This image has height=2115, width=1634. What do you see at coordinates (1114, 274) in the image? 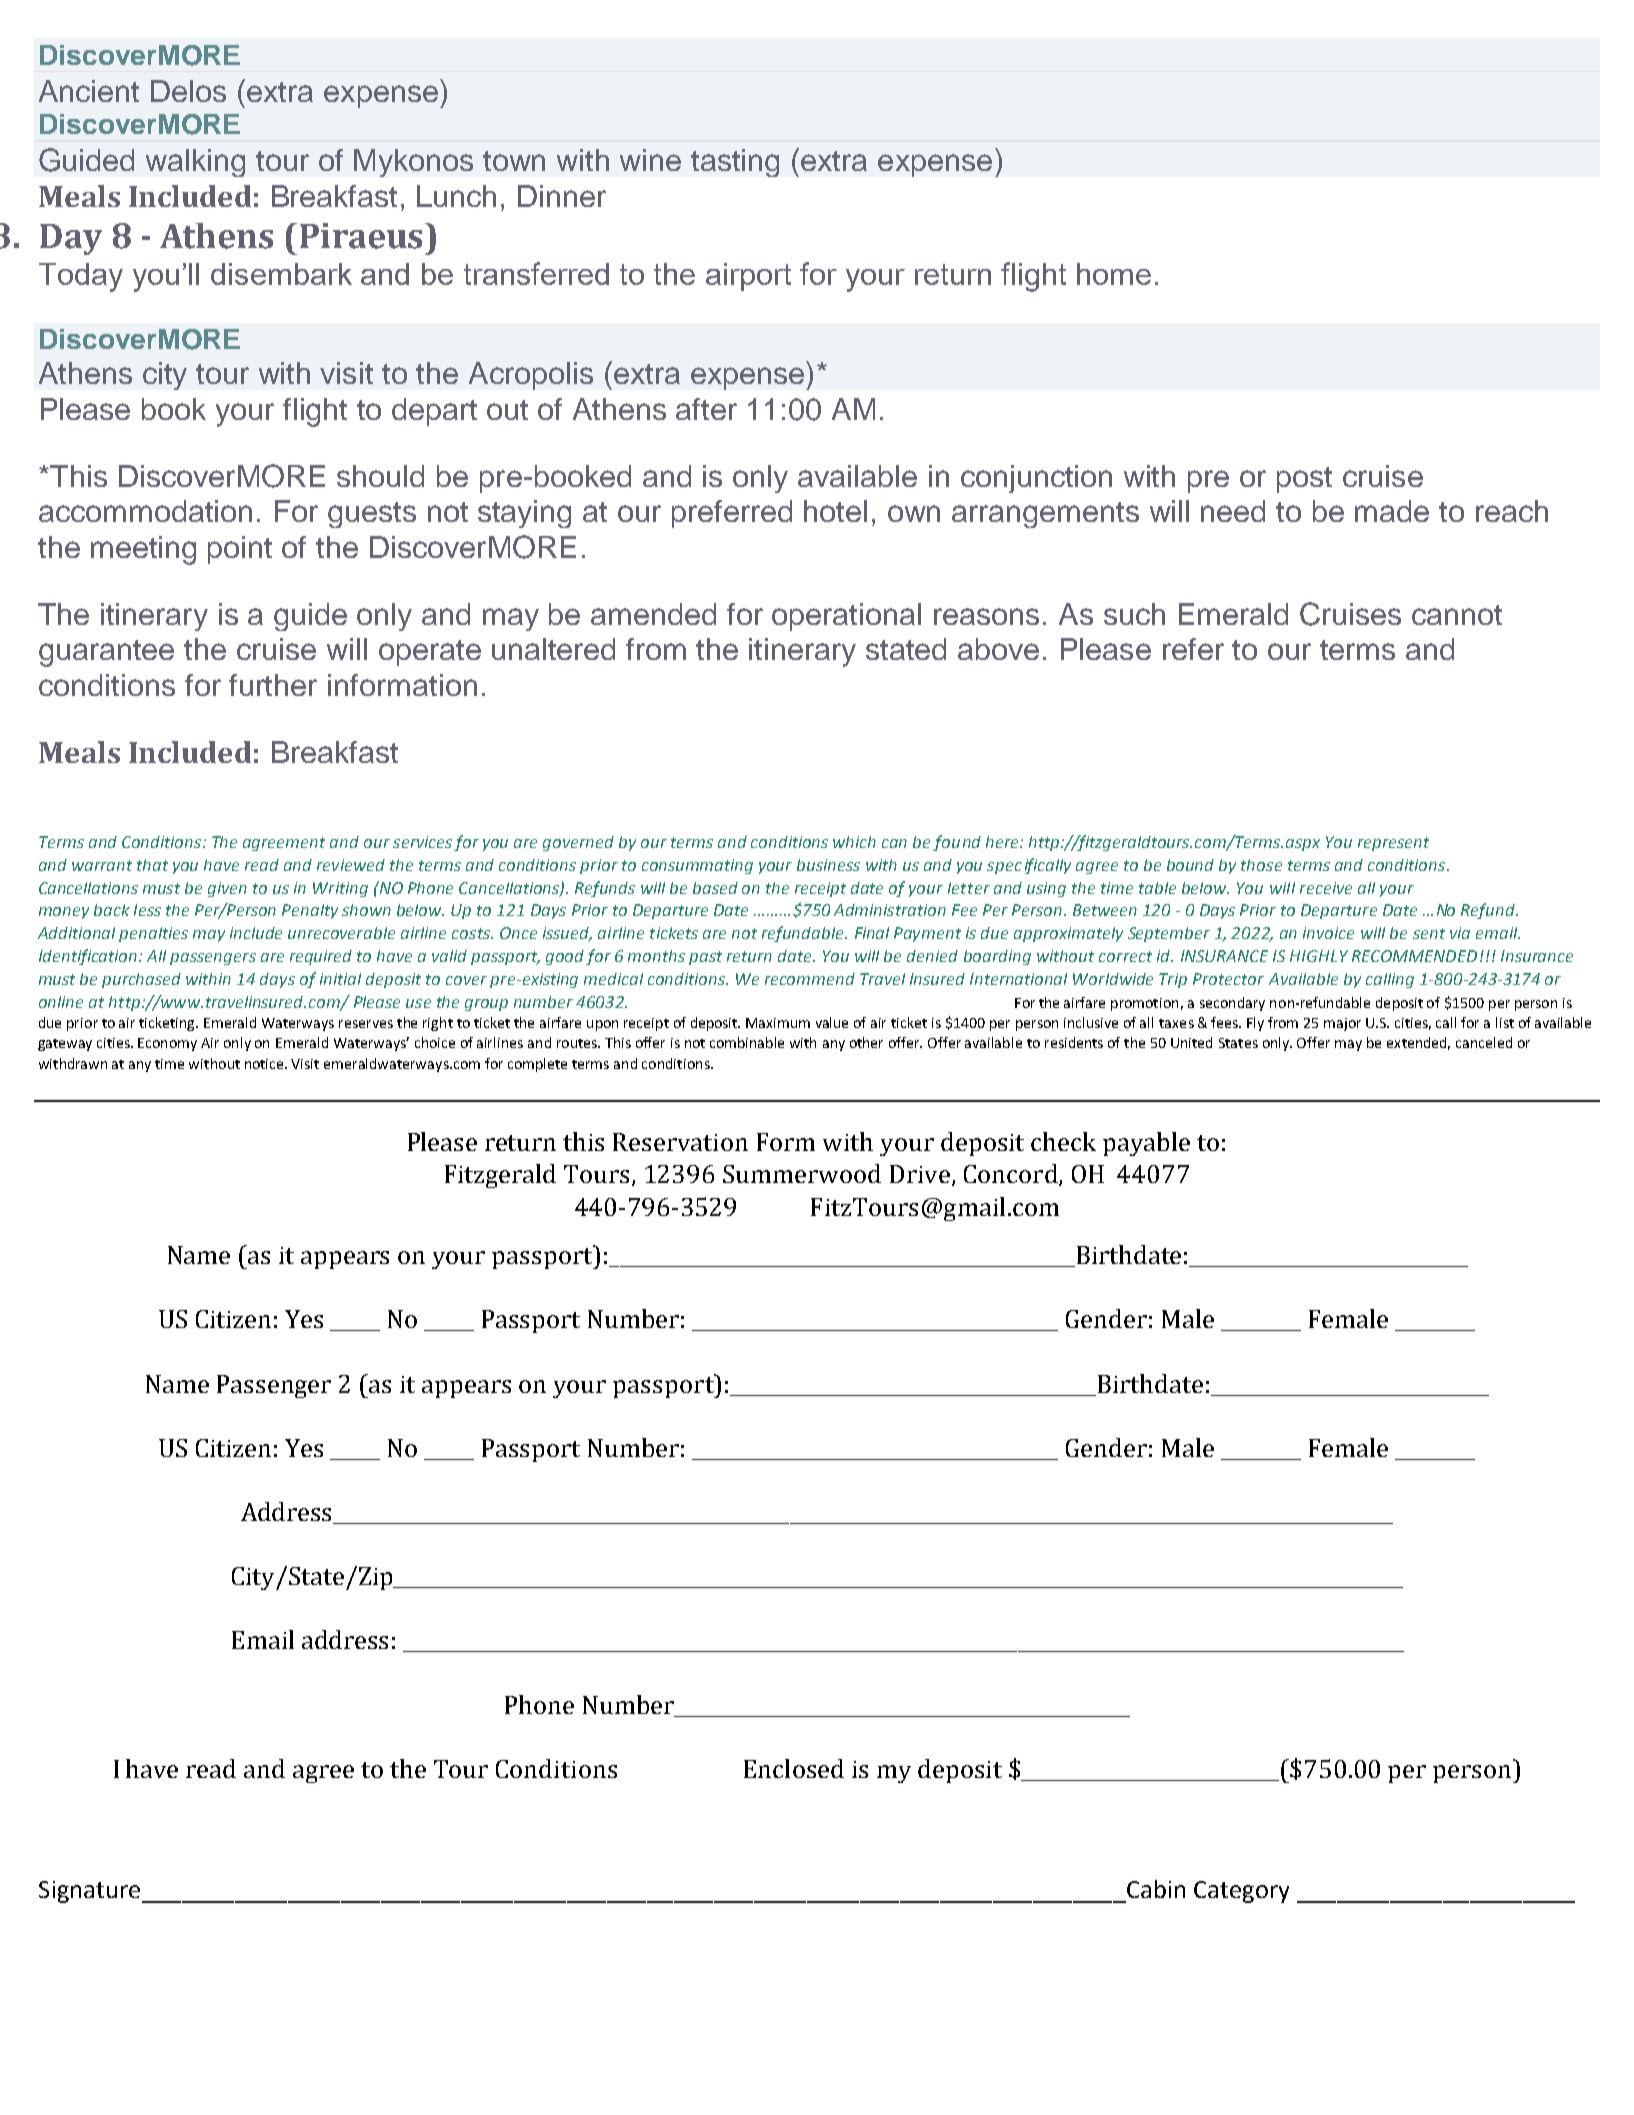
I see `home` at bounding box center [1114, 274].
